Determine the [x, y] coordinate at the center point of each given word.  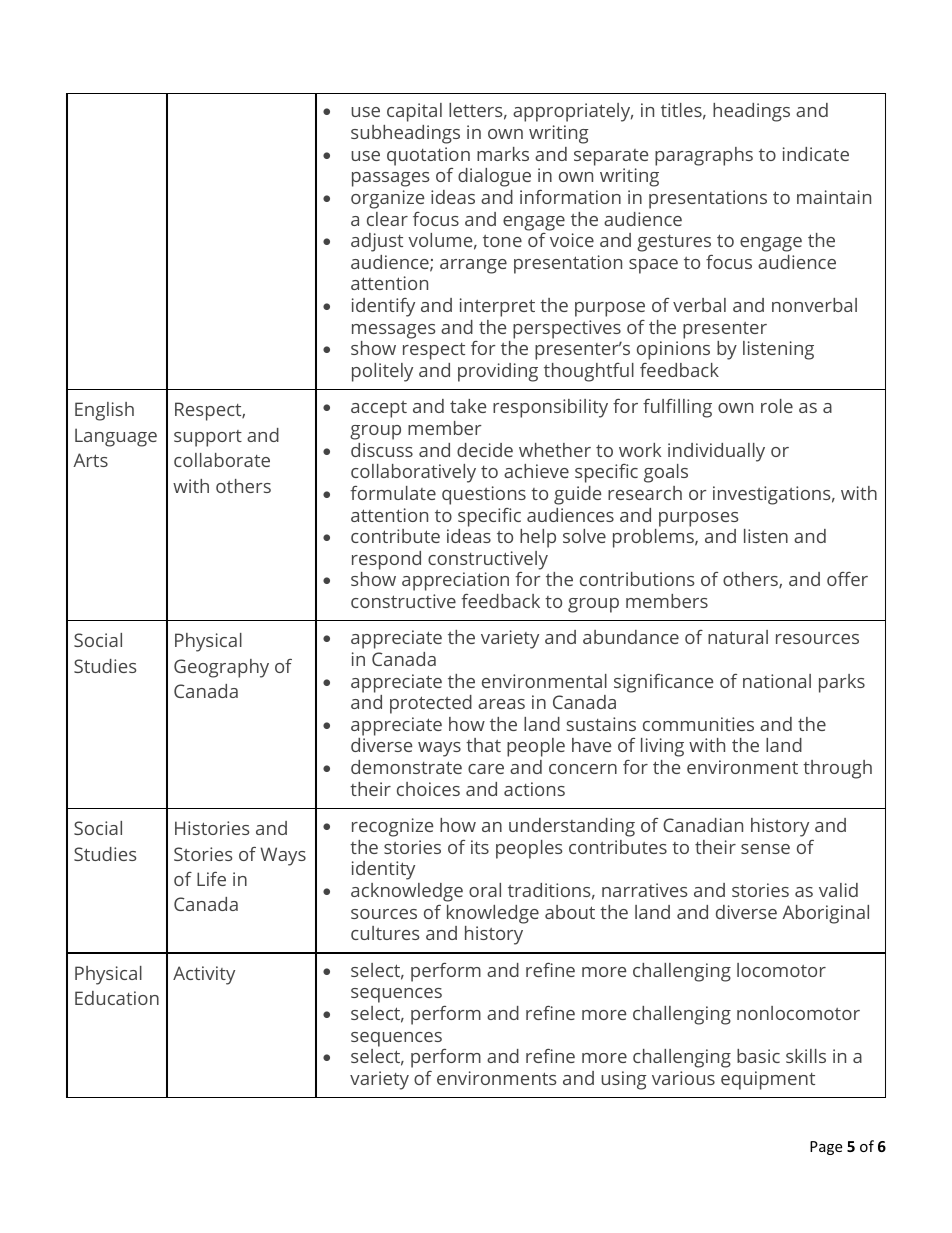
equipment [768, 1080]
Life [211, 879]
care [486, 769]
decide [485, 450]
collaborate [222, 460]
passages [391, 179]
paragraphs [704, 156]
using [624, 1080]
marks [503, 154]
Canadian [703, 825]
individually [716, 452]
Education [117, 998]
